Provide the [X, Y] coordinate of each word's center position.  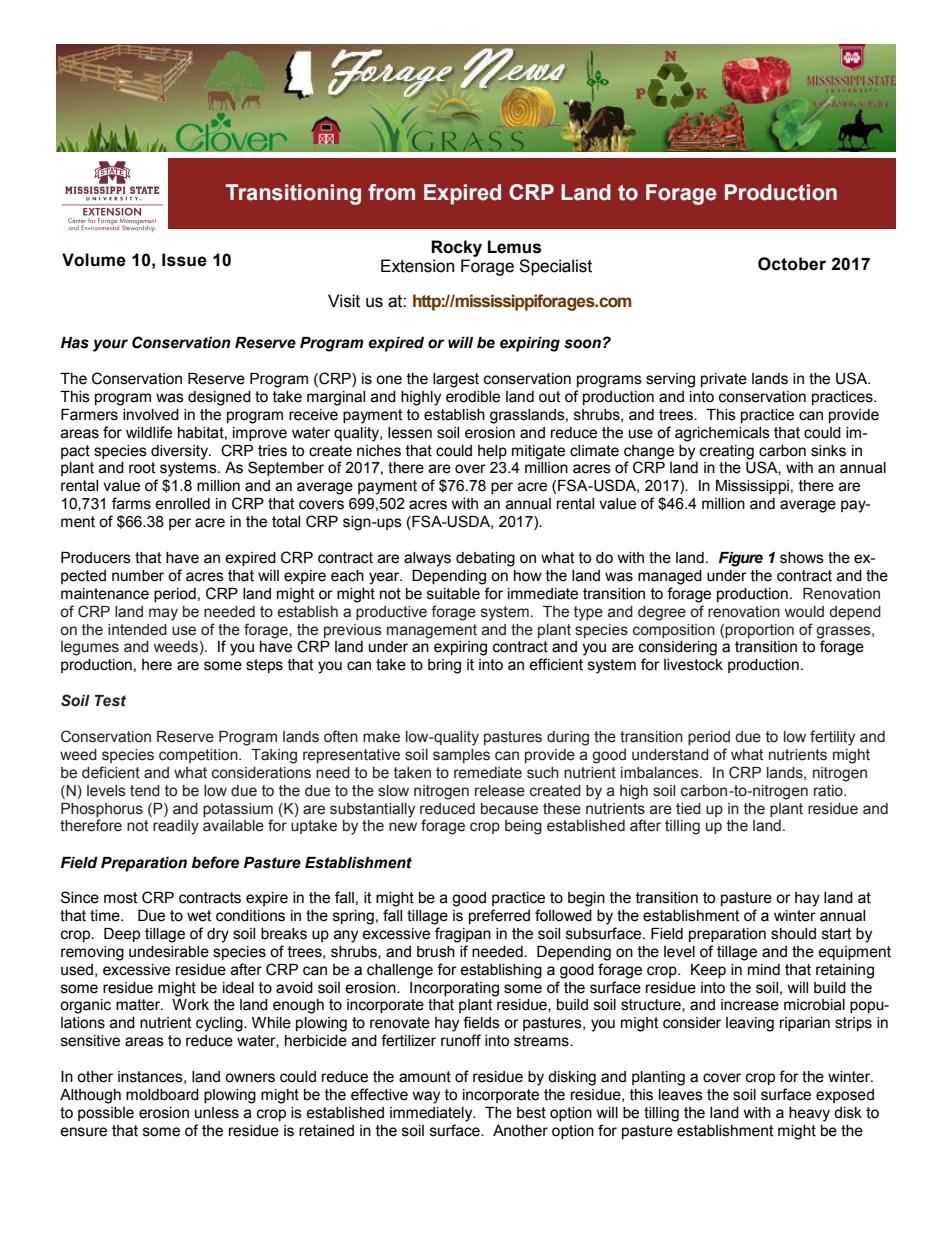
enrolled [182, 504]
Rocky [456, 248]
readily [176, 827]
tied [688, 809]
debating [485, 559]
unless [217, 1113]
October [792, 264]
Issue [184, 260]
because [509, 809]
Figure [741, 559]
